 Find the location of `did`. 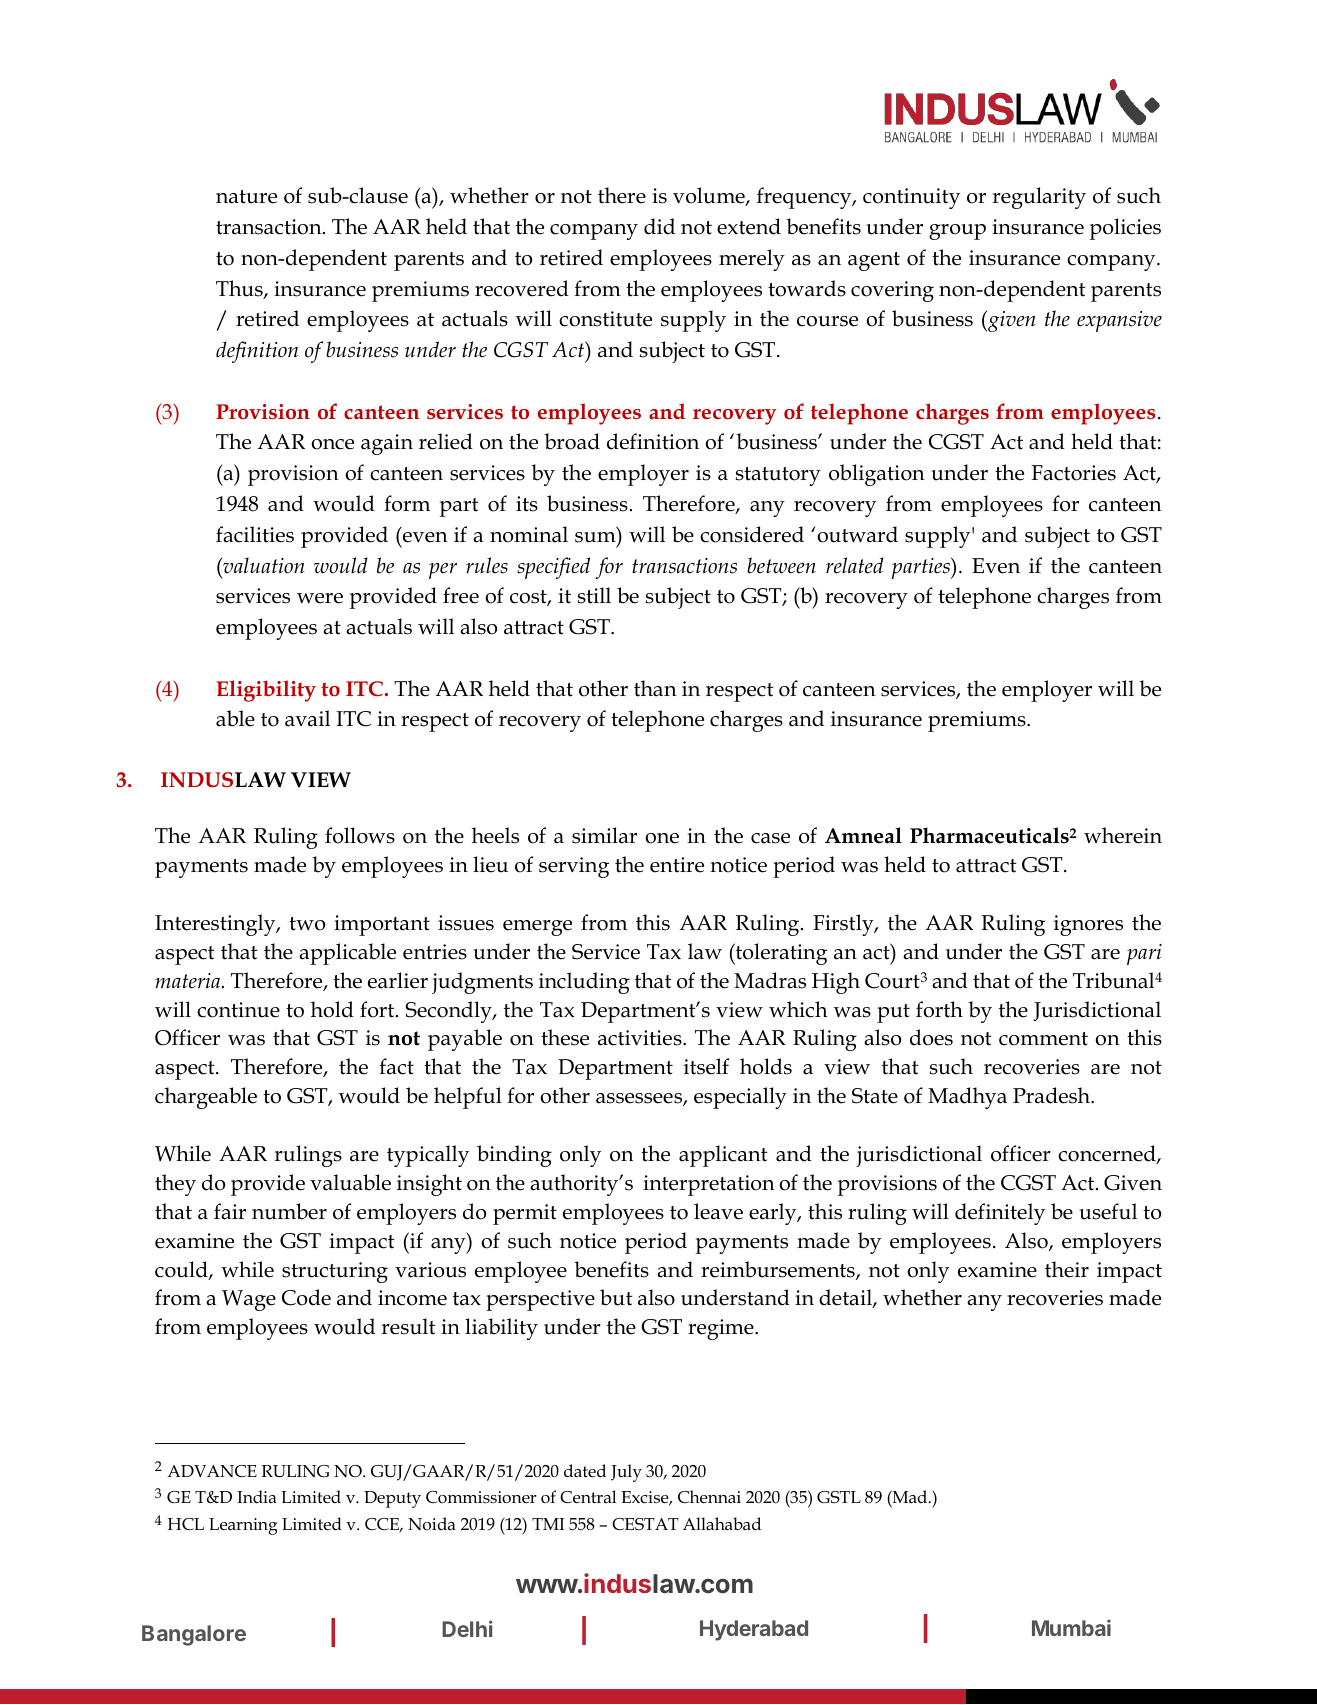

did is located at coordinates (659, 226).
